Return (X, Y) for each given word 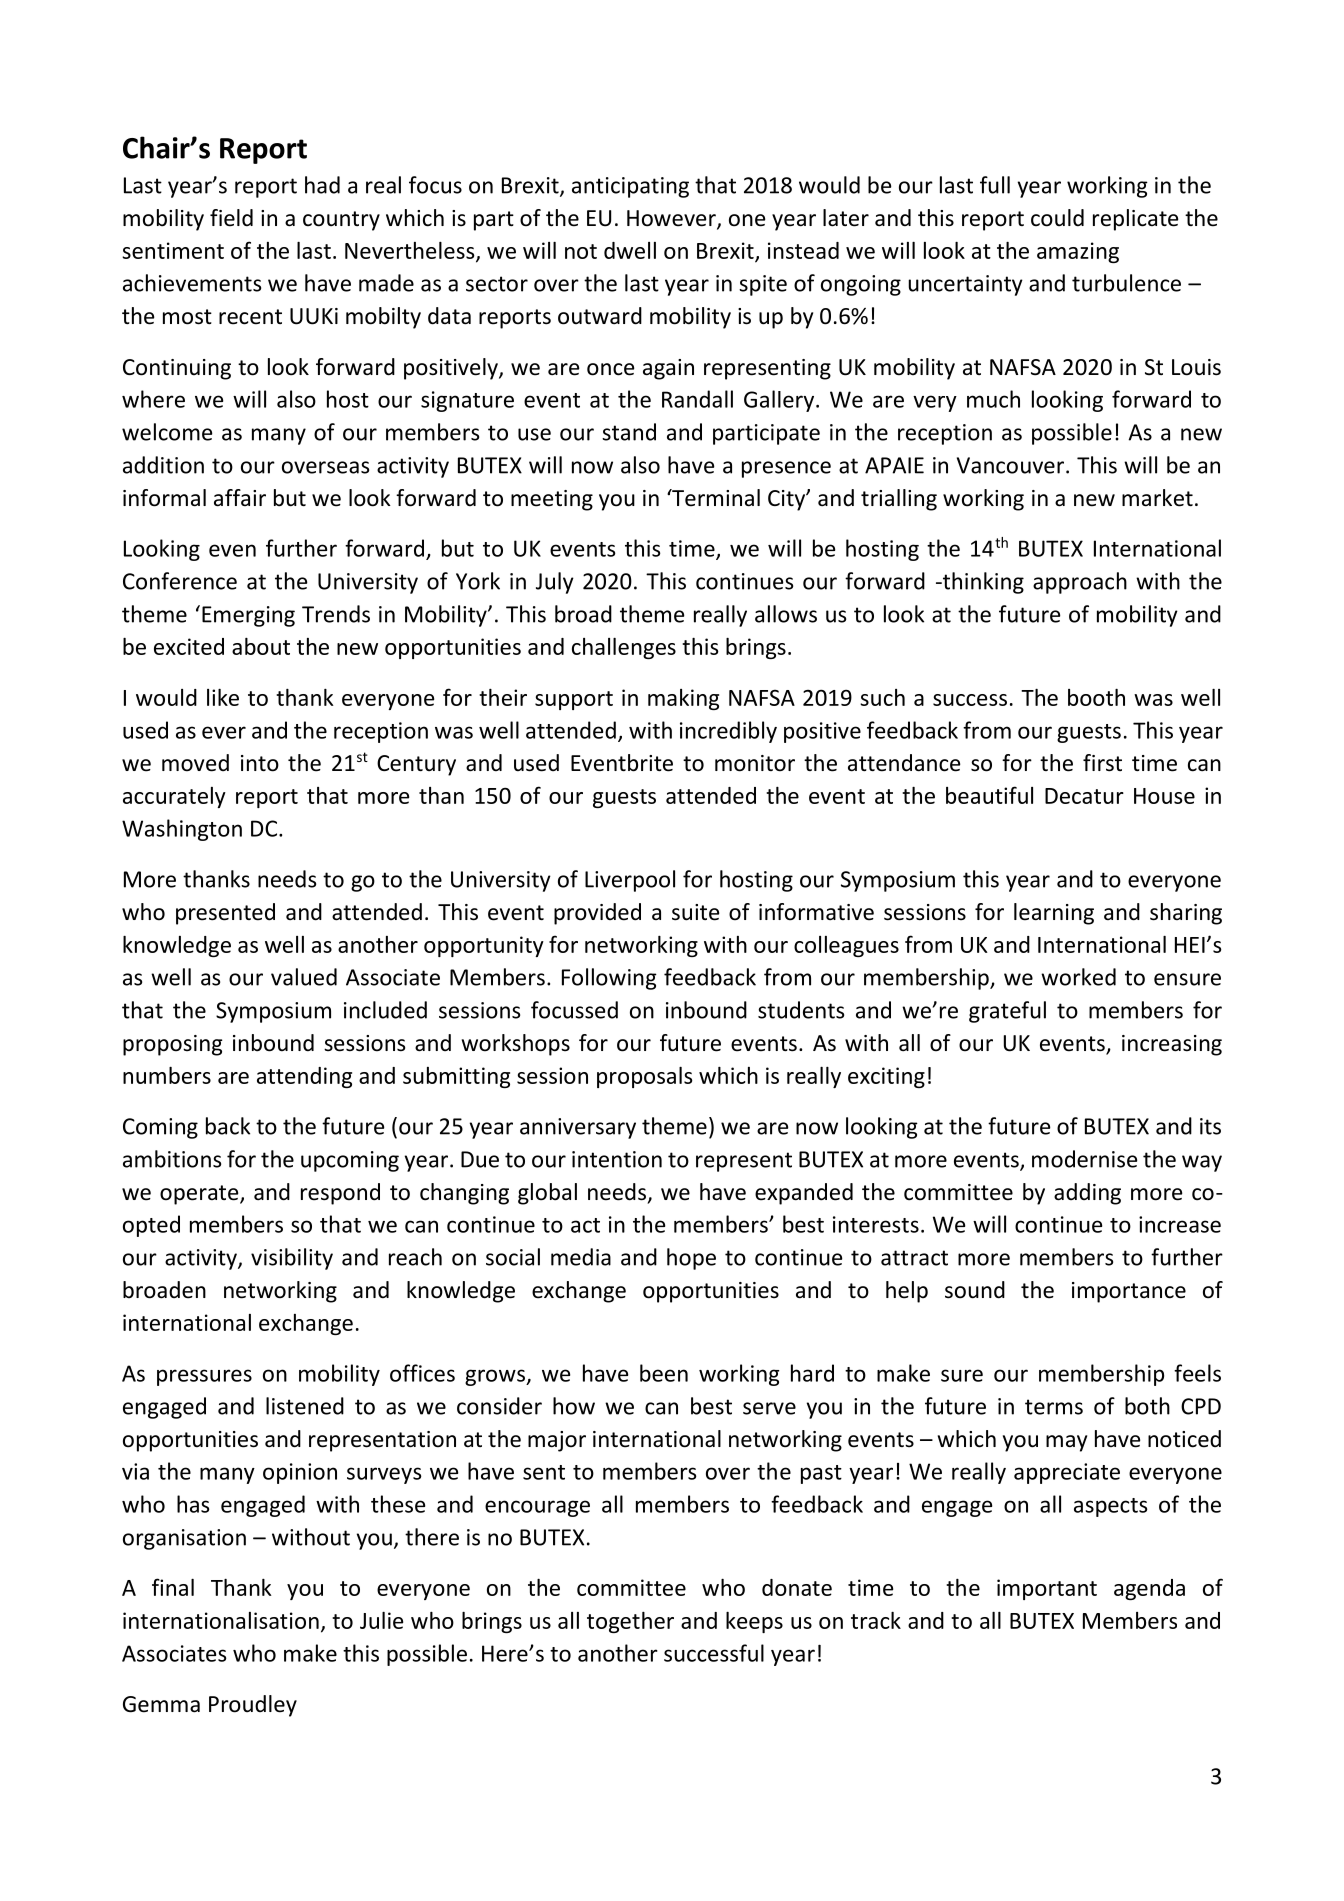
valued (304, 977)
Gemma (161, 1704)
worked (1078, 977)
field (231, 218)
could (1057, 218)
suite (696, 912)
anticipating (630, 187)
